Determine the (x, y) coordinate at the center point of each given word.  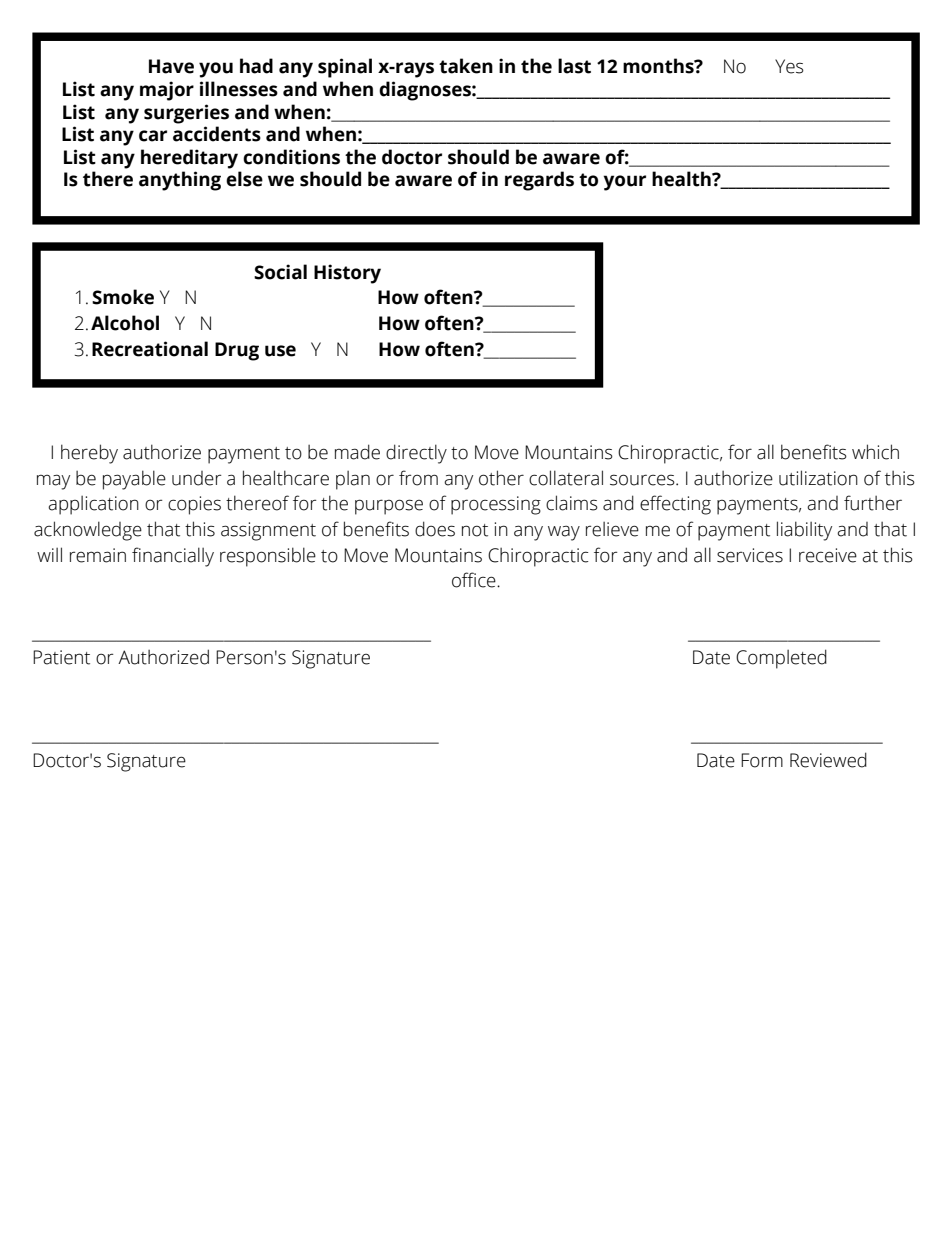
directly (416, 454)
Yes (789, 66)
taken (466, 66)
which (875, 452)
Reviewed (828, 760)
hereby (89, 454)
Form (762, 760)
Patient (61, 657)
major (167, 91)
